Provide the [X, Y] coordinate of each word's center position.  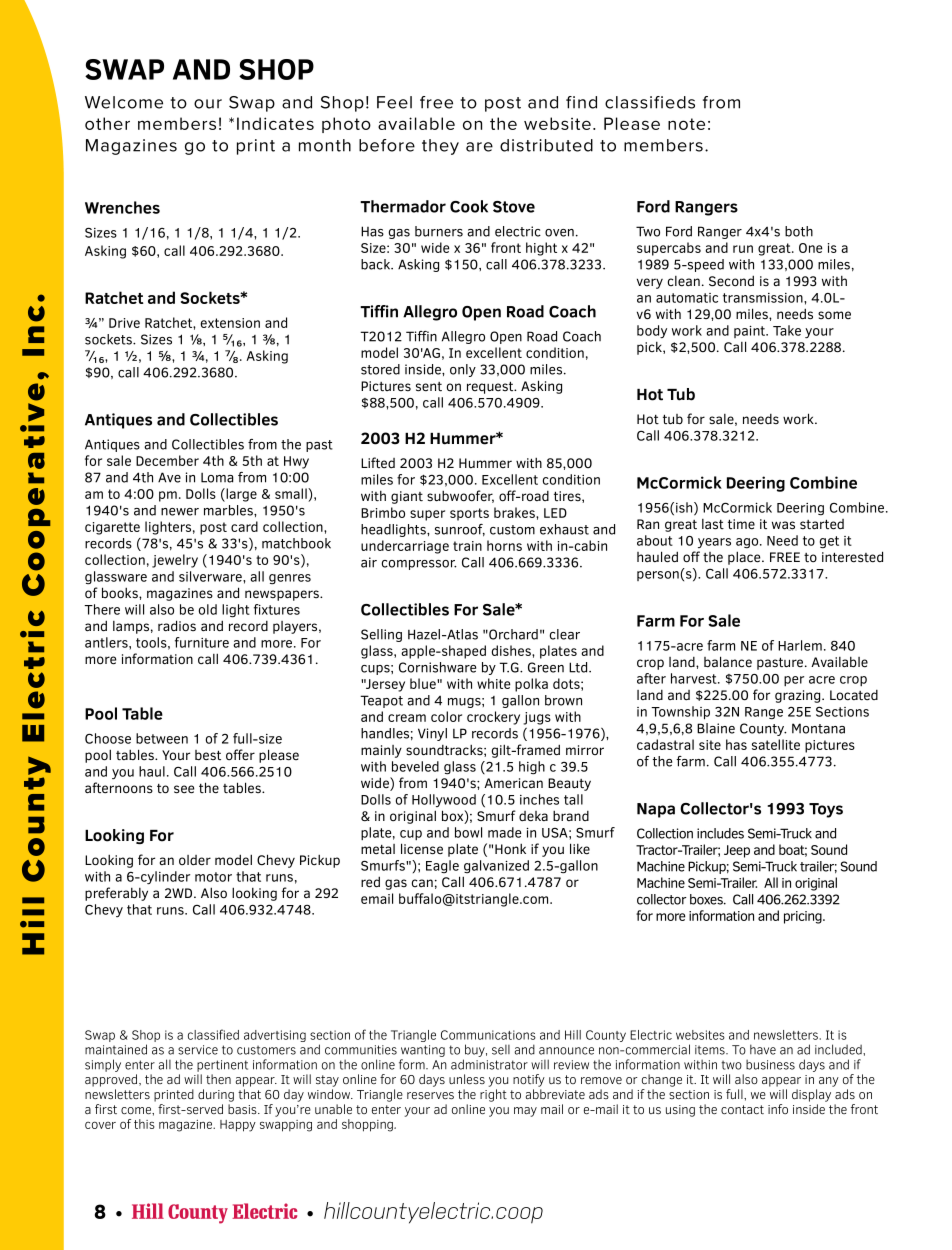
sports [469, 514]
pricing [804, 917]
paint [751, 332]
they [440, 147]
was [783, 525]
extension [230, 323]
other [107, 123]
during [216, 1095]
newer [180, 512]
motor [213, 877]
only [463, 370]
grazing [799, 696]
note [686, 124]
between [162, 738]
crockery [493, 718]
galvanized [496, 866]
